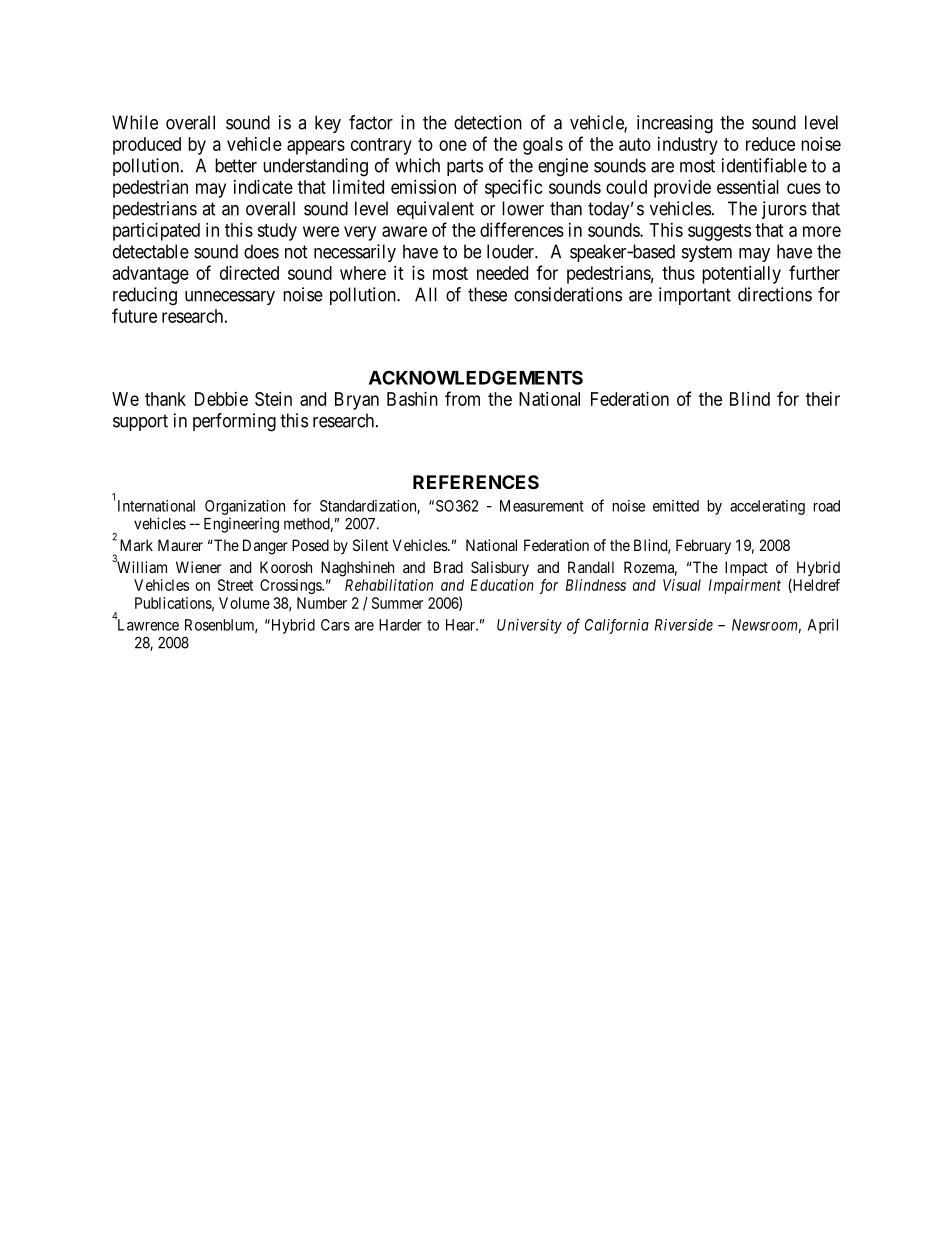  Describe the element at coordinates (476, 482) in the document. I see `REFERENCES` at that location.
